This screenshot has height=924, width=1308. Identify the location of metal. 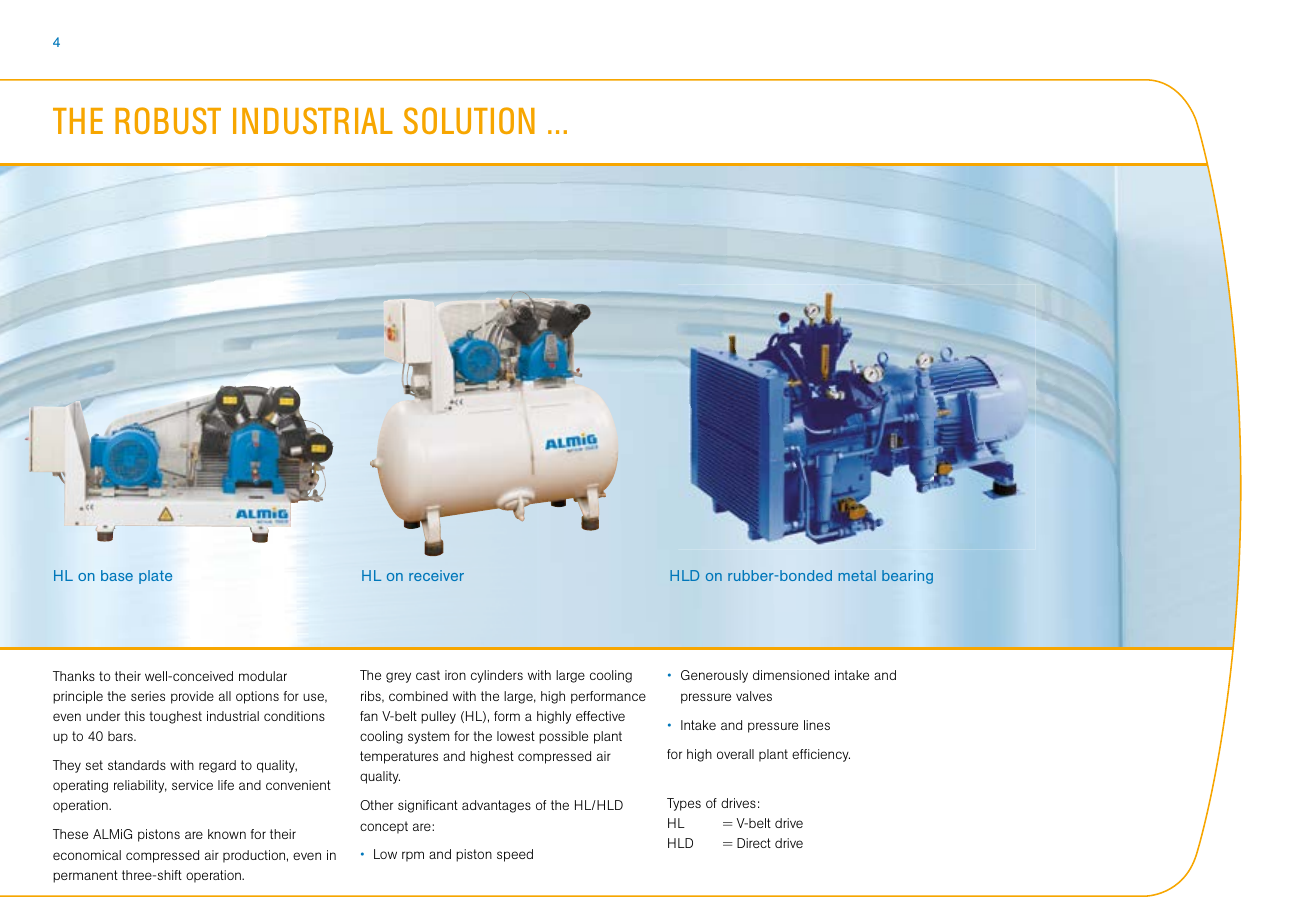
(857, 575).
